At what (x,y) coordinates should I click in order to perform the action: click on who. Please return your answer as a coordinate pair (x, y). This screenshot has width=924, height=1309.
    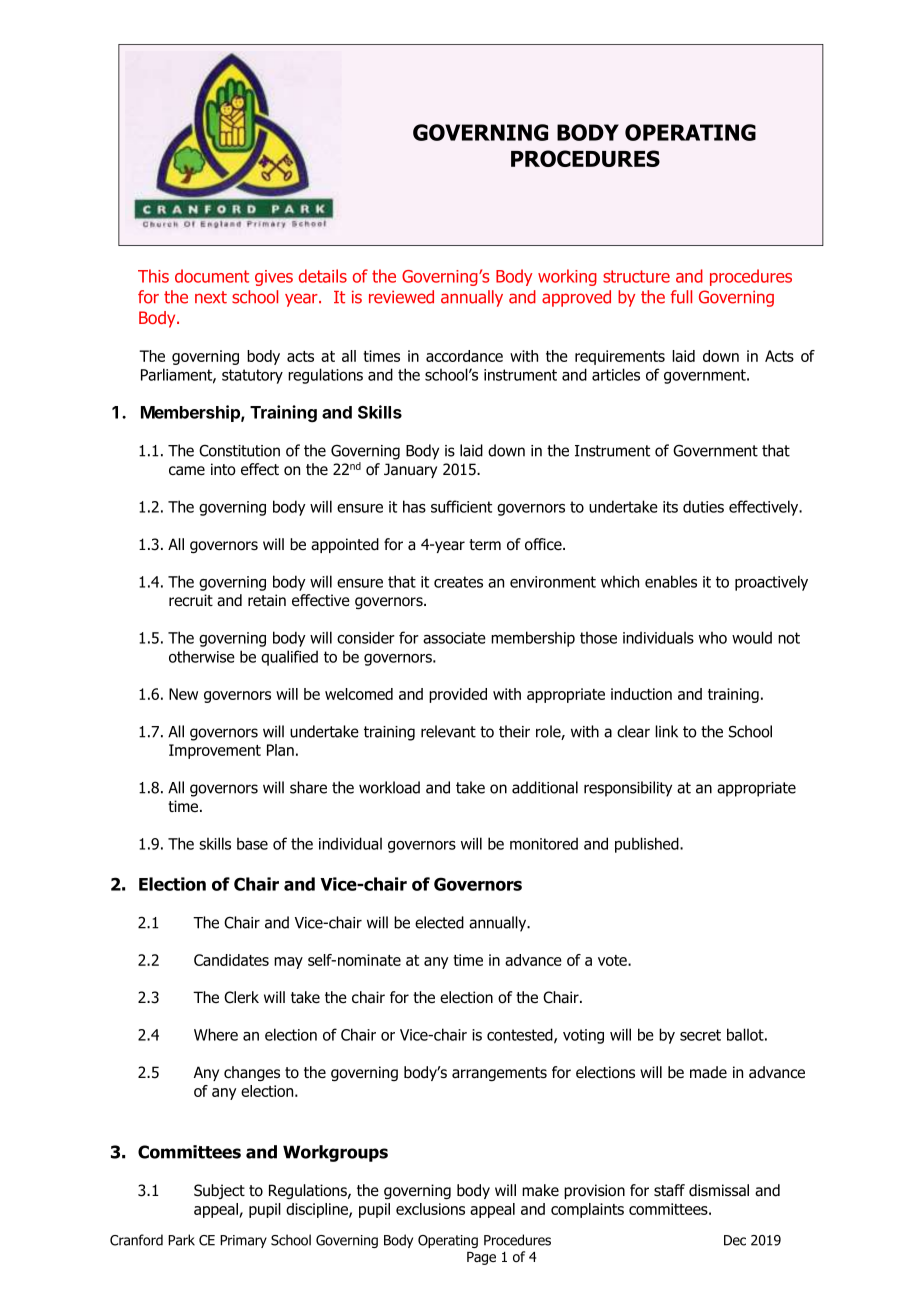
    Looking at the image, I should click on (713, 637).
